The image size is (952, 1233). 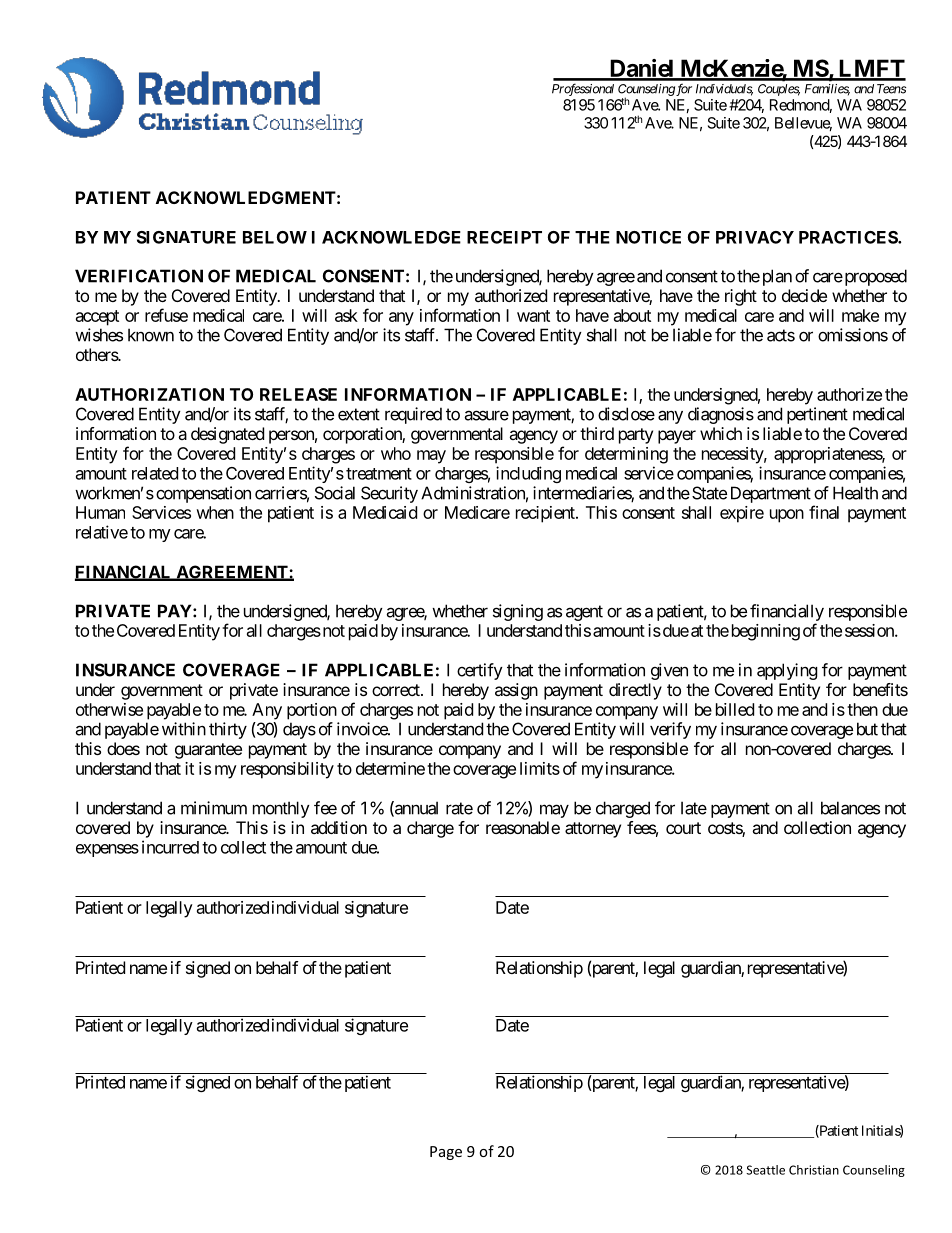 I want to click on BELOW, so click(x=275, y=237).
